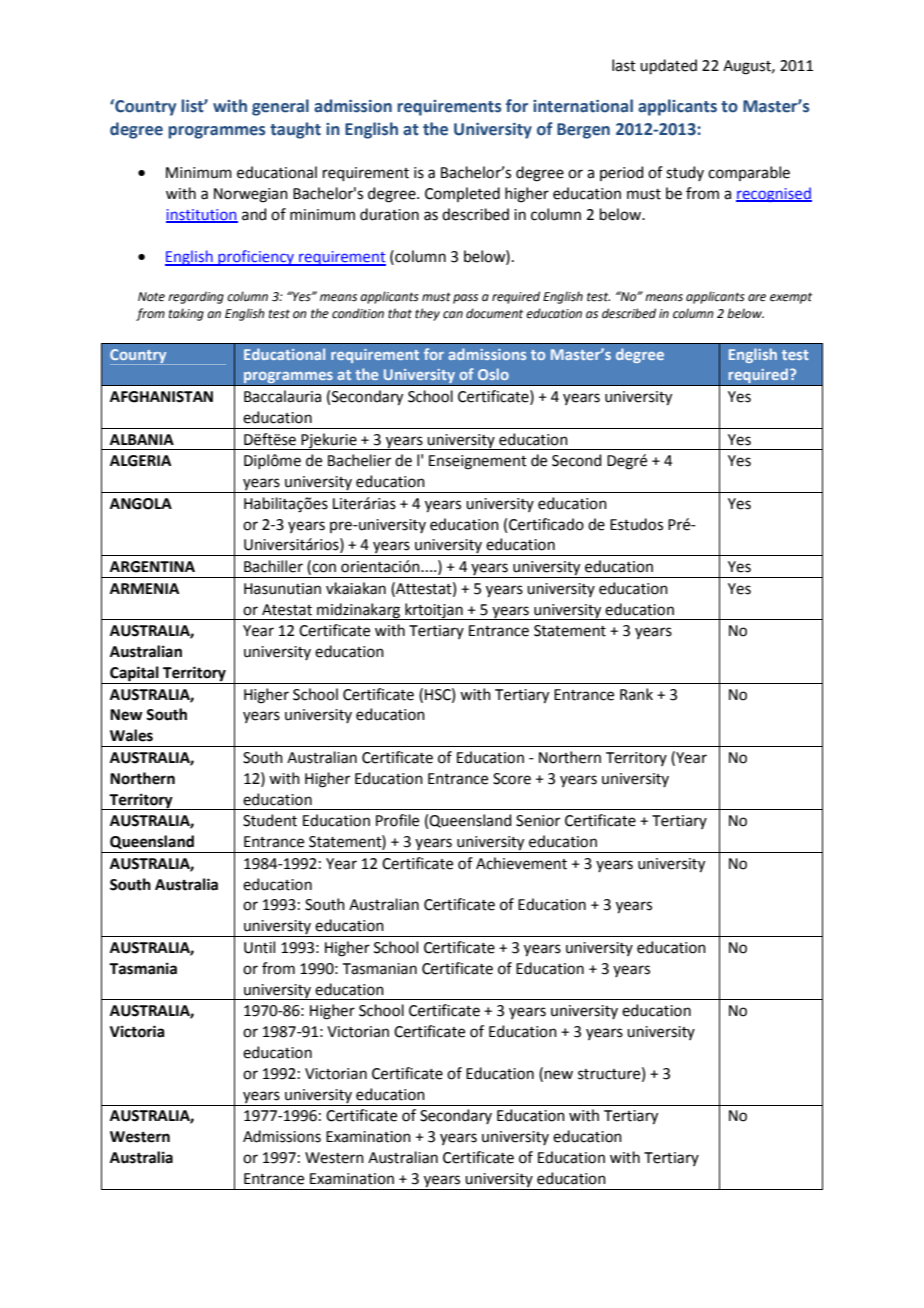  What do you see at coordinates (141, 504) in the screenshot?
I see `ANGOLA` at bounding box center [141, 504].
